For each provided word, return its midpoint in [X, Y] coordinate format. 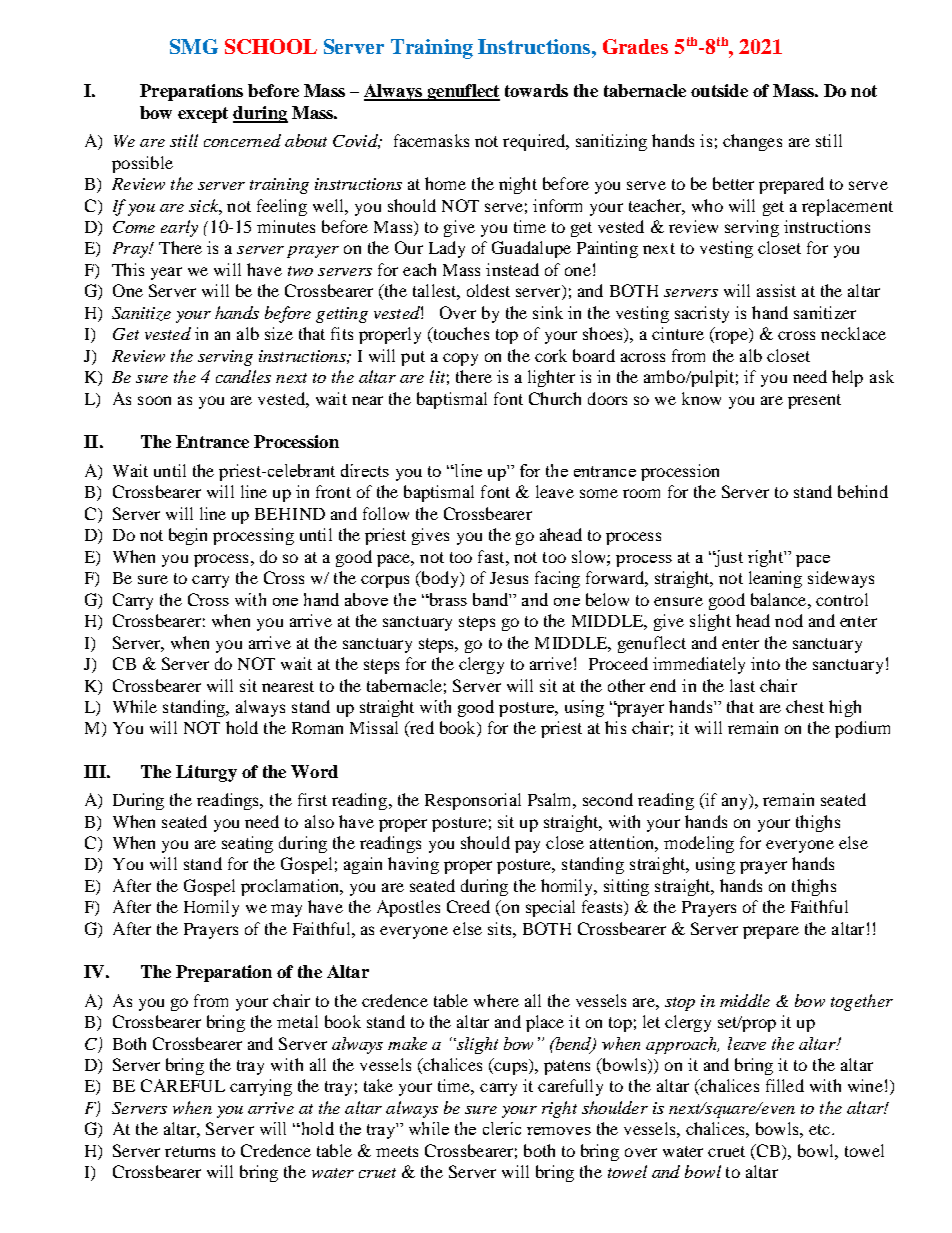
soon [154, 400]
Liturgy [206, 773]
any [736, 803]
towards [536, 90]
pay [527, 846]
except [203, 115]
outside [719, 90]
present [814, 401]
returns [190, 1151]
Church [555, 398]
